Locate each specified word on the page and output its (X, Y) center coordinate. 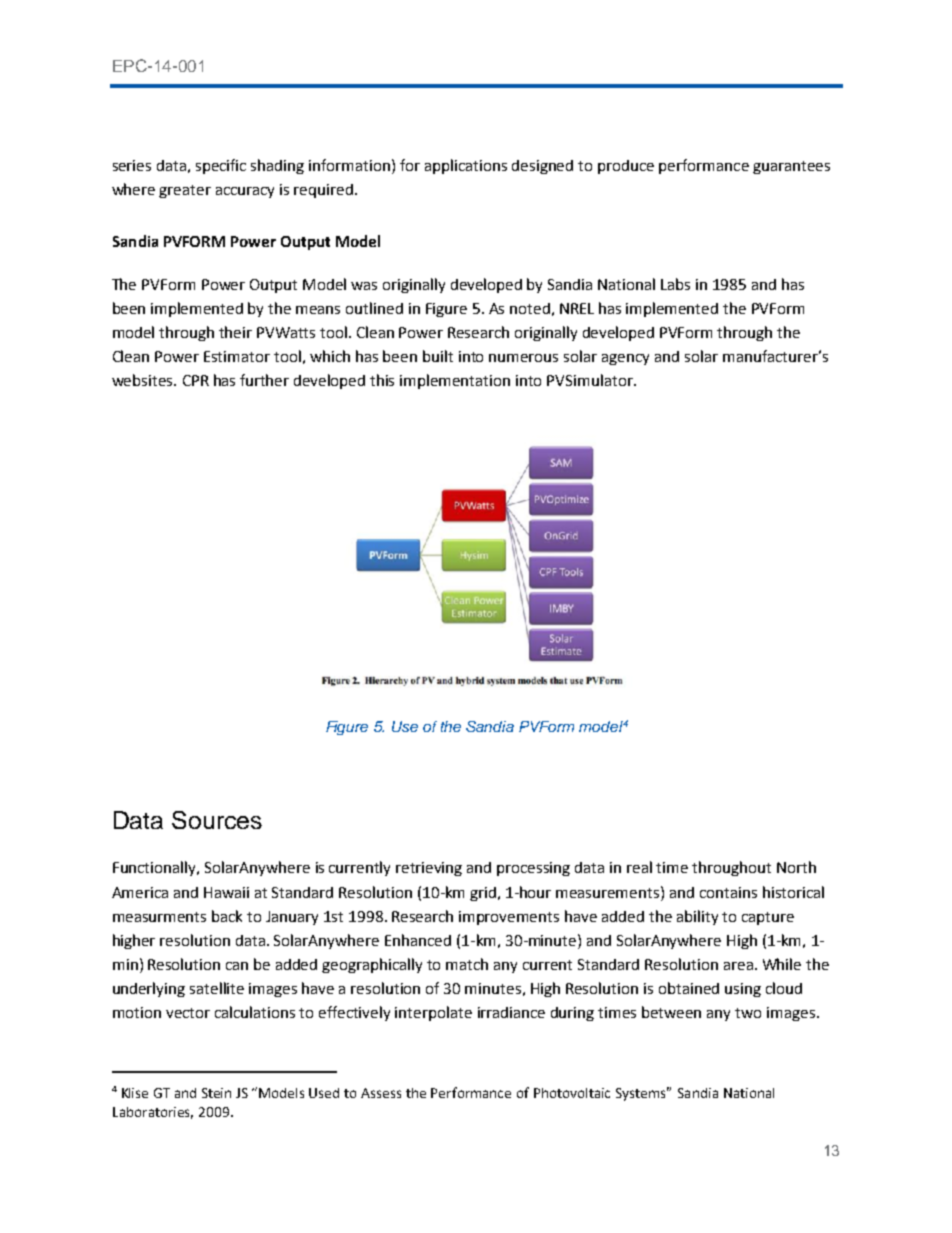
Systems (642, 1094)
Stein (216, 1093)
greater (185, 191)
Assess (381, 1093)
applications (466, 166)
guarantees (791, 167)
